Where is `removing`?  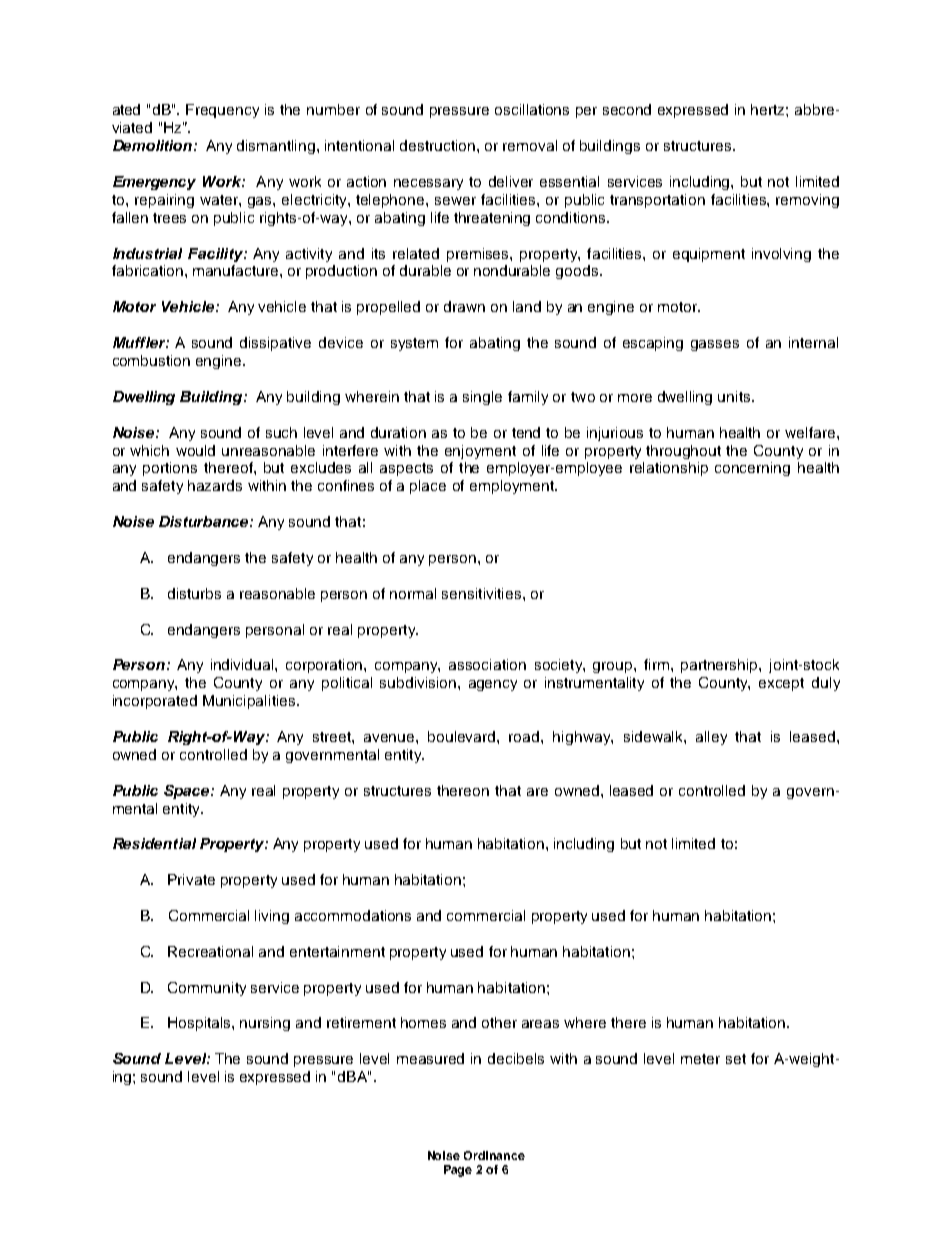 removing is located at coordinates (807, 201).
